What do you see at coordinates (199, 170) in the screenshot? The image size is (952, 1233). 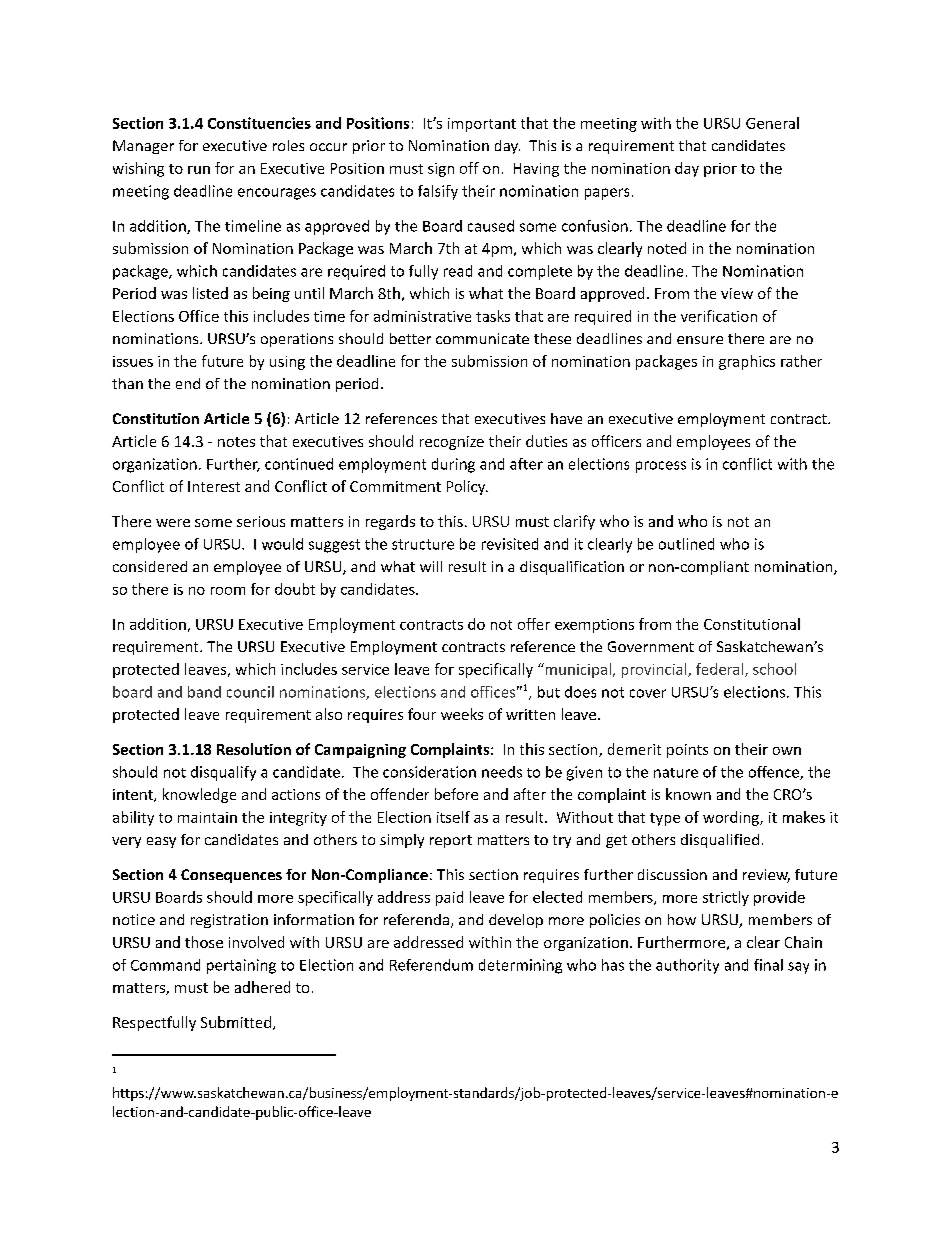 I see `run` at bounding box center [199, 170].
